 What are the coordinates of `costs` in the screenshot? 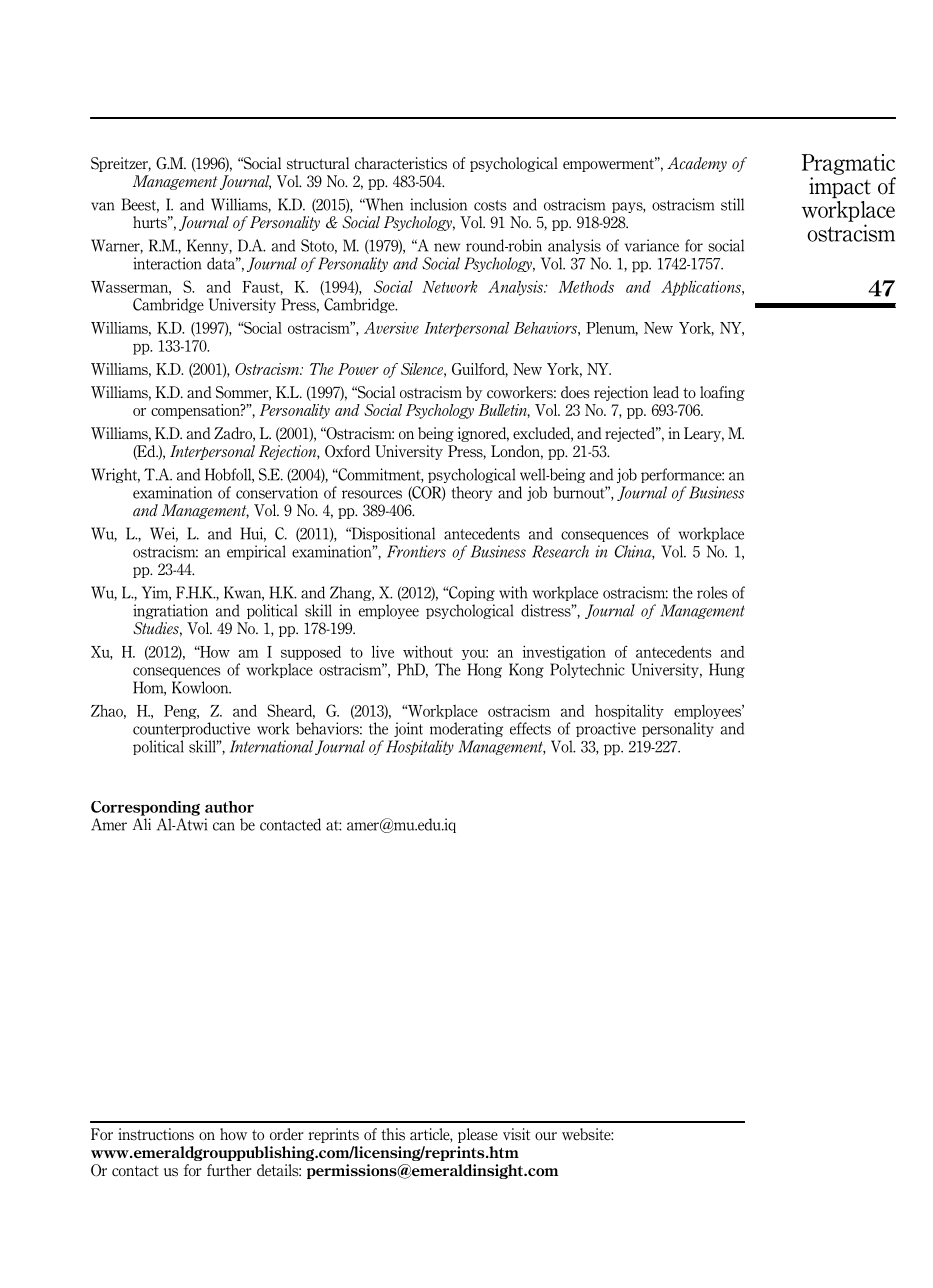 It's located at (490, 205).
